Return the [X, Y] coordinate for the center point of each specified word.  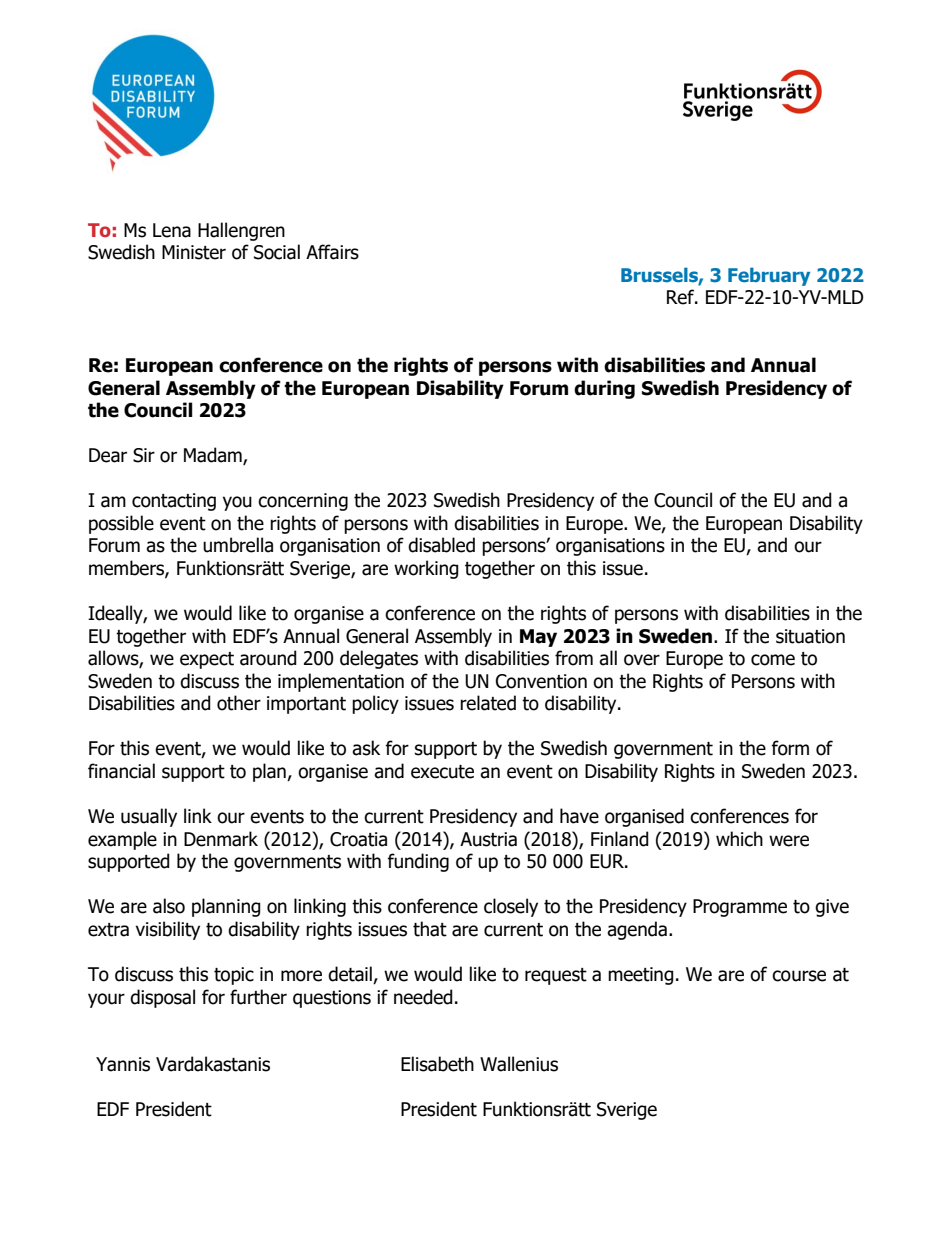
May [538, 638]
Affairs [332, 252]
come [773, 660]
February [769, 276]
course [799, 976]
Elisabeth [437, 1064]
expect [207, 660]
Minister [194, 252]
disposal [162, 998]
